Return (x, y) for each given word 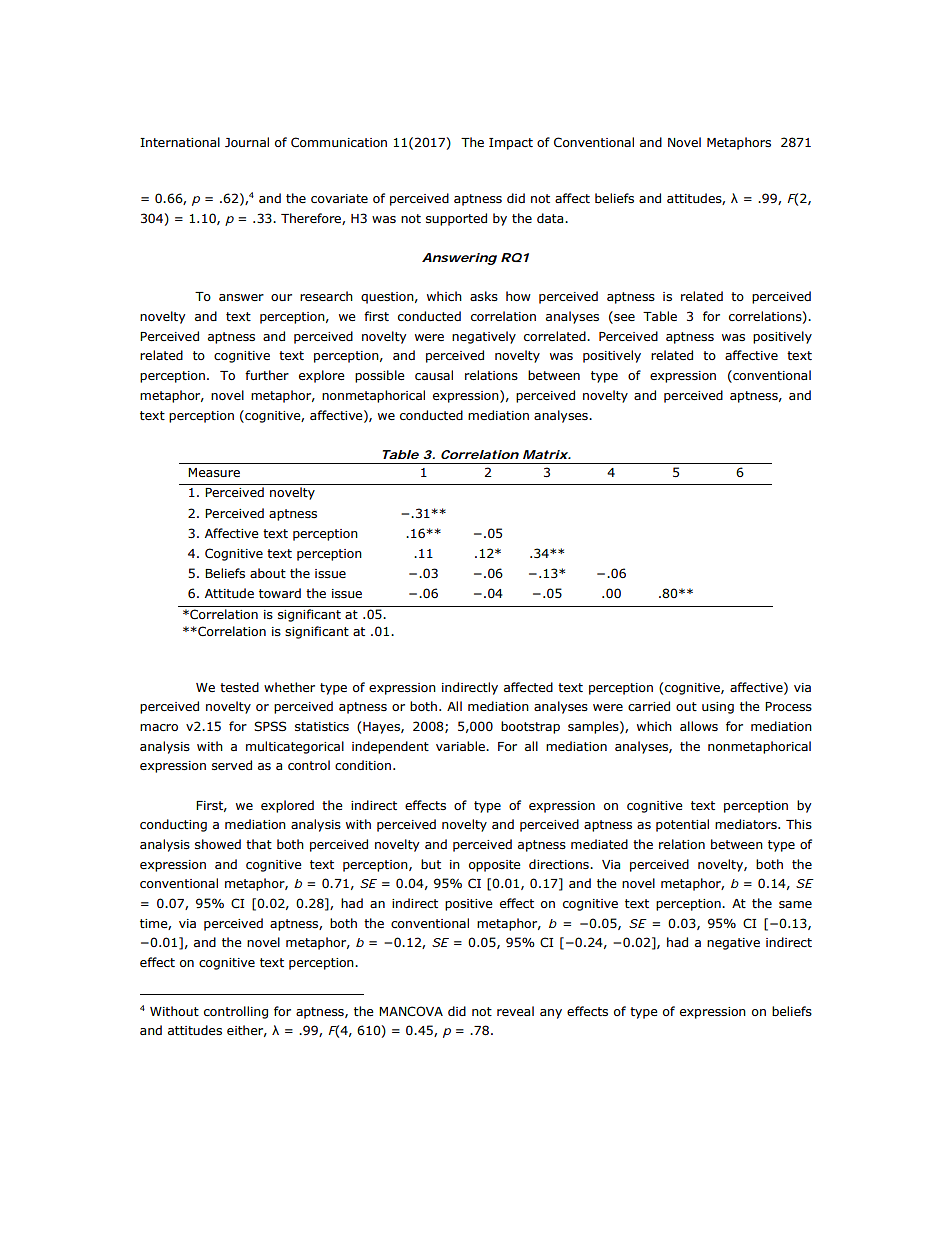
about (268, 573)
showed (218, 844)
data (551, 218)
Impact (511, 144)
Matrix (545, 454)
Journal (247, 142)
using (718, 708)
